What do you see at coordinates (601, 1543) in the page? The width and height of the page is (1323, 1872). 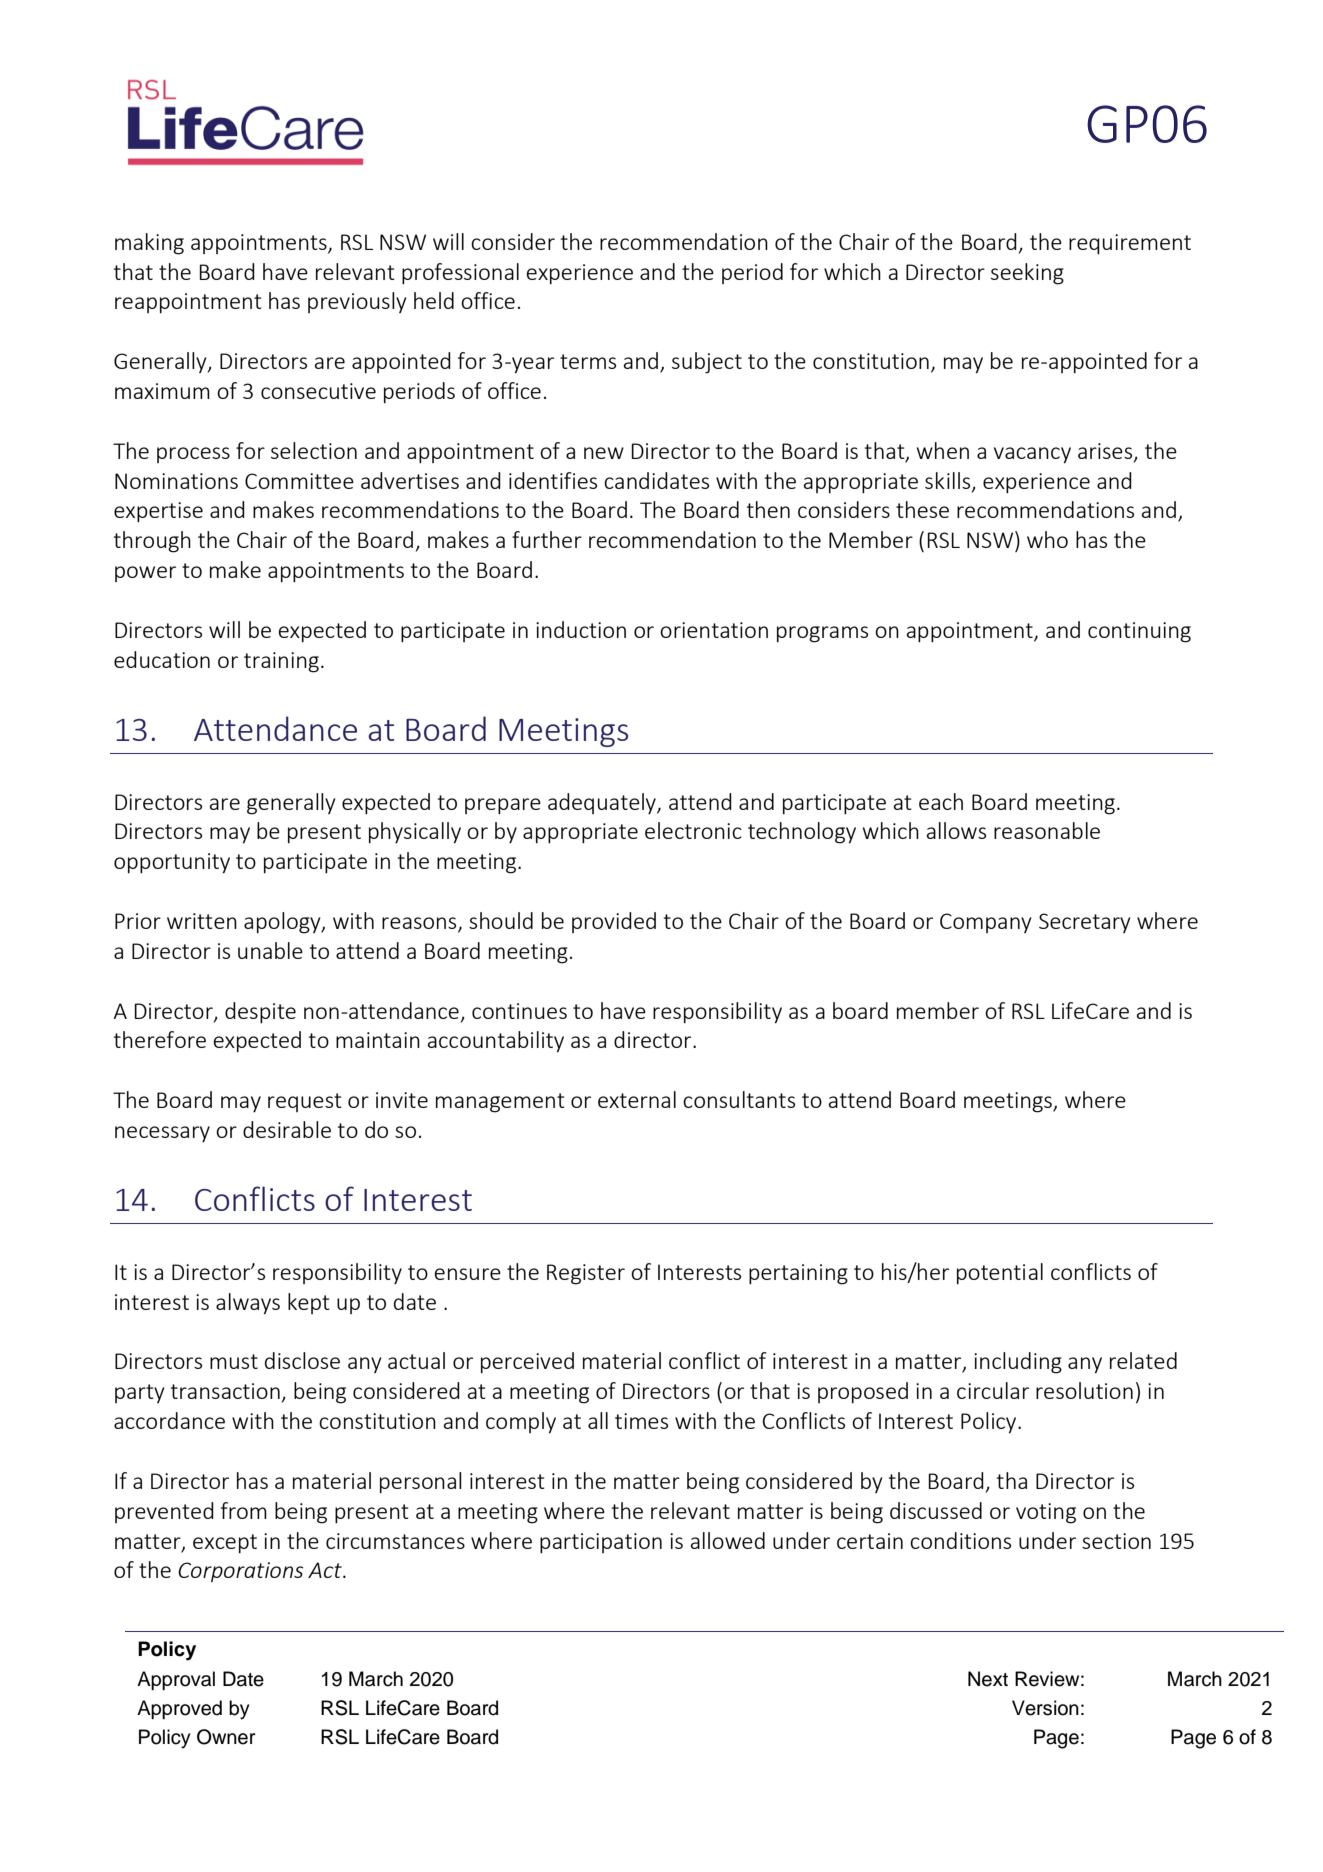 I see `participation` at bounding box center [601, 1543].
